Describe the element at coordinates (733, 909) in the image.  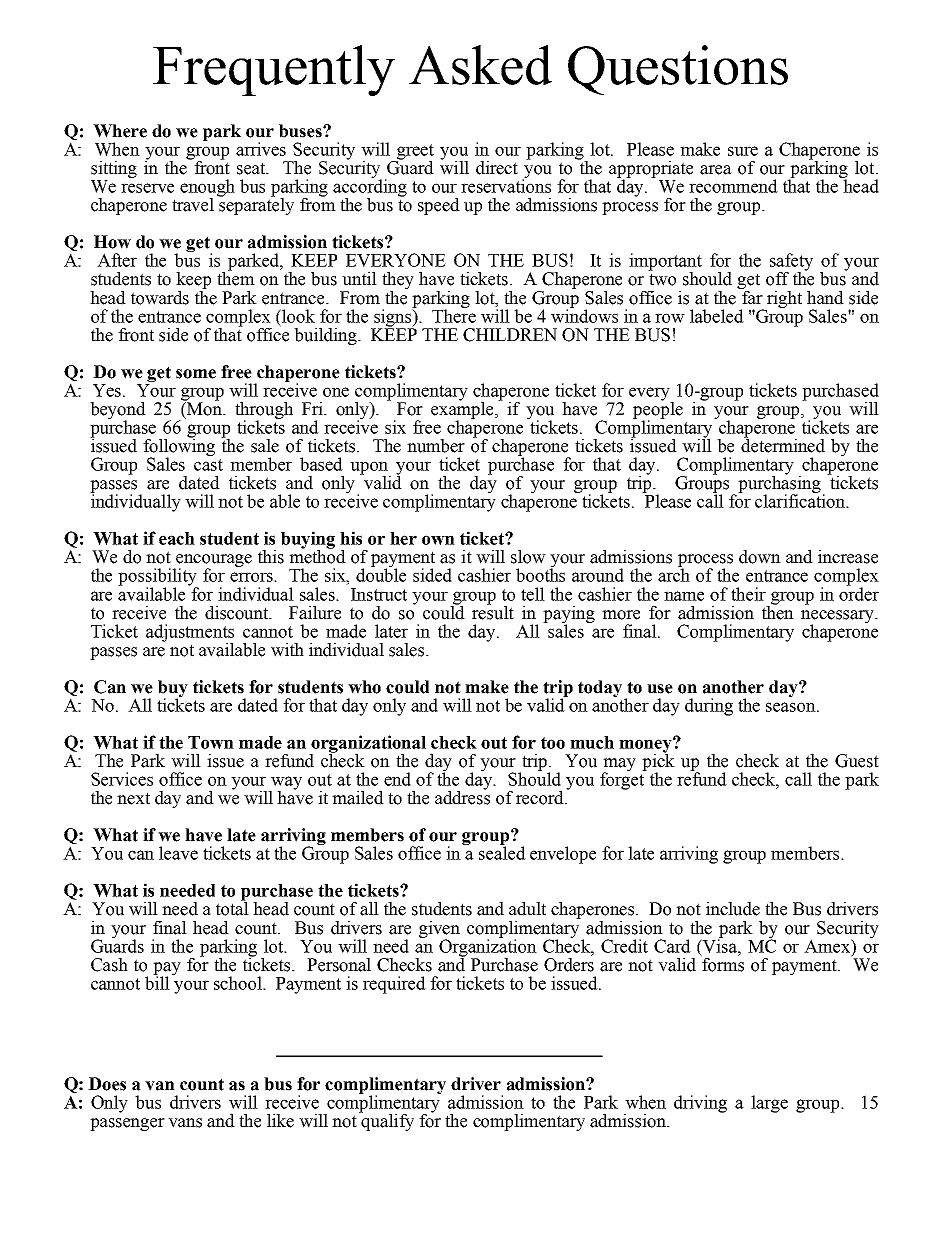
I see `include` at that location.
